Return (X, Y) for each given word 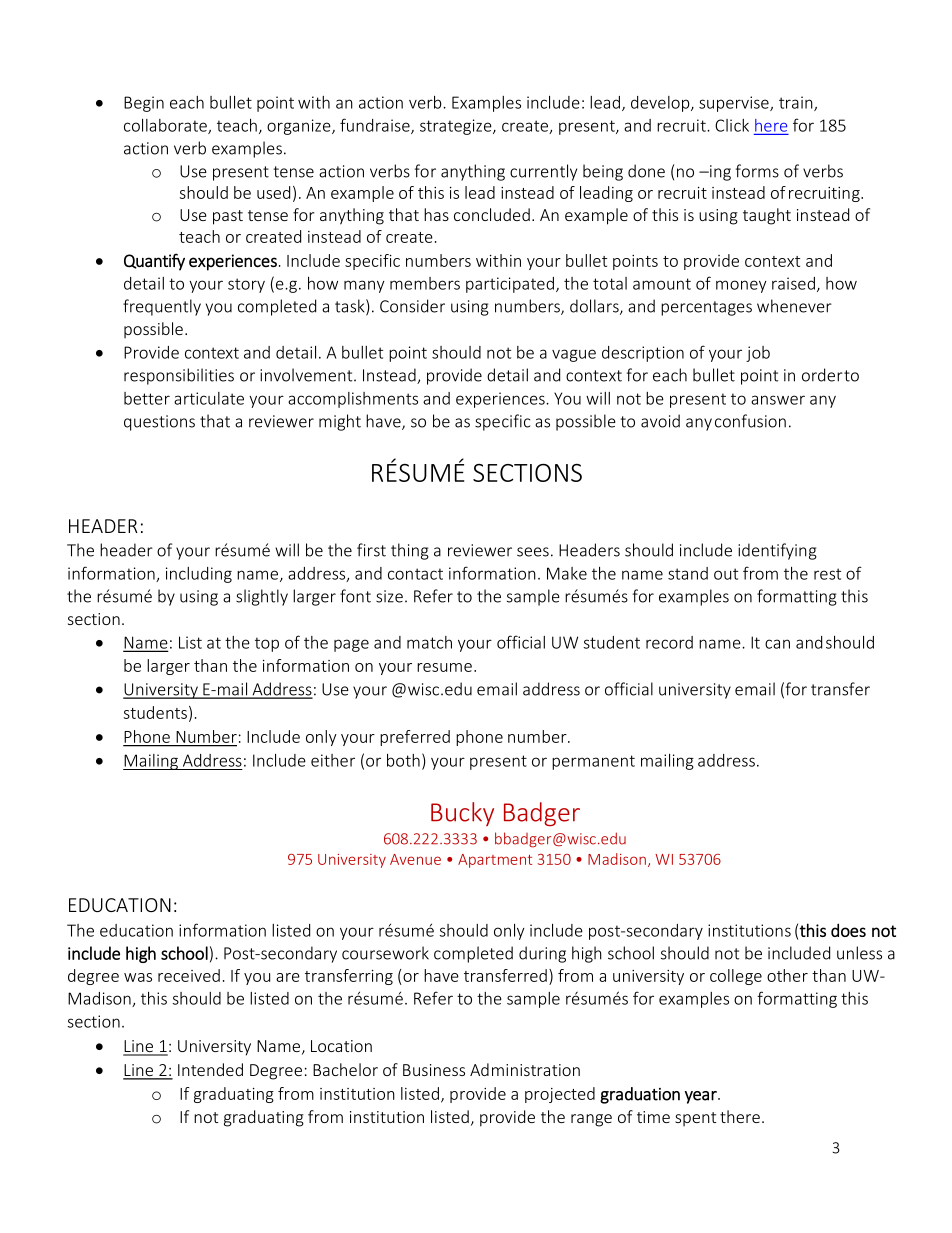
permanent (593, 762)
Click (732, 125)
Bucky (462, 814)
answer (778, 400)
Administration (525, 1069)
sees (533, 552)
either (333, 760)
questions (159, 423)
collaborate (166, 126)
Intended (210, 1069)
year (702, 1097)
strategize (457, 127)
